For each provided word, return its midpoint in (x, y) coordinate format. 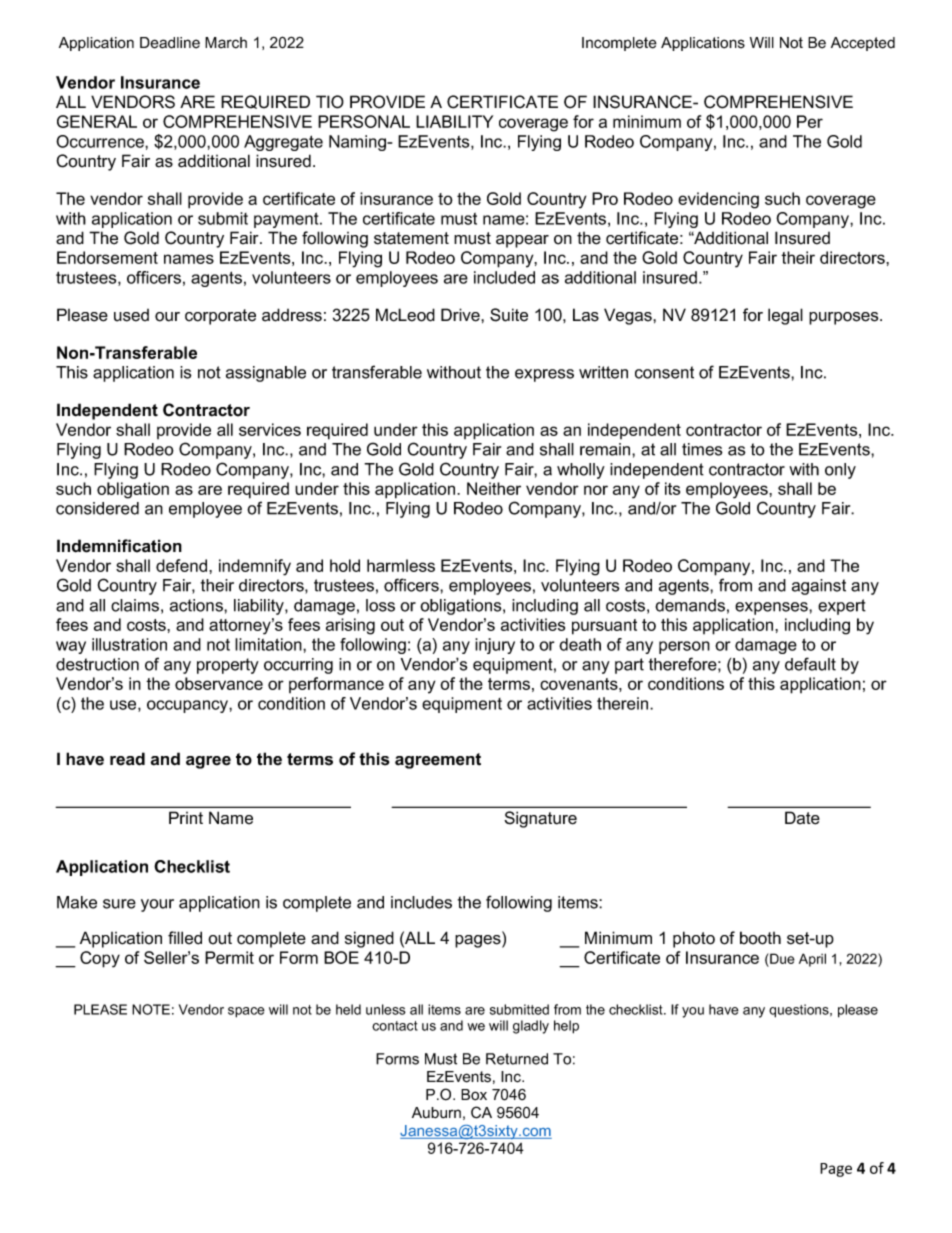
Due (781, 960)
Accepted (863, 44)
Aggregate (283, 143)
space (246, 1012)
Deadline (170, 43)
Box (474, 1095)
